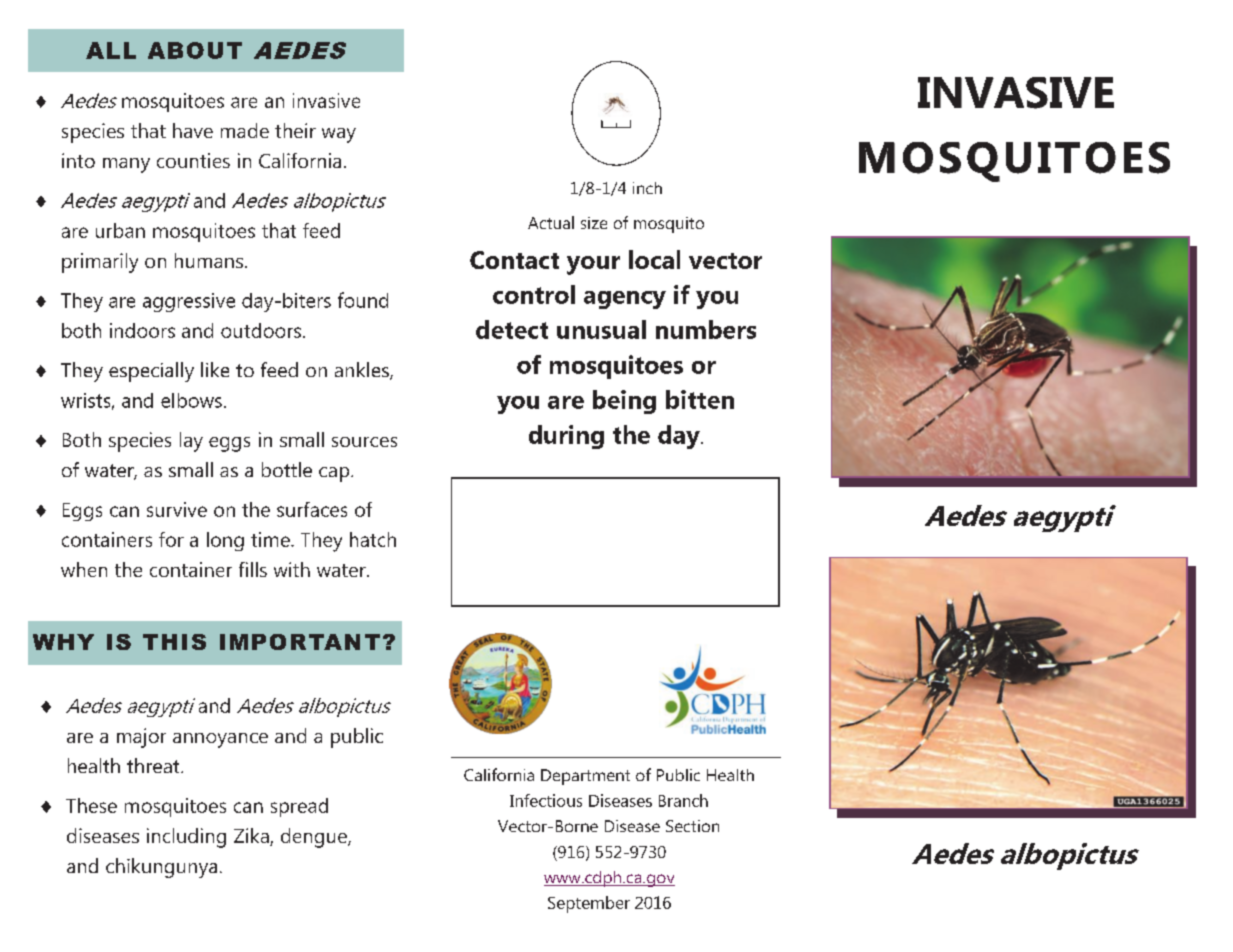  What do you see at coordinates (566, 437) in the page?
I see `during` at bounding box center [566, 437].
